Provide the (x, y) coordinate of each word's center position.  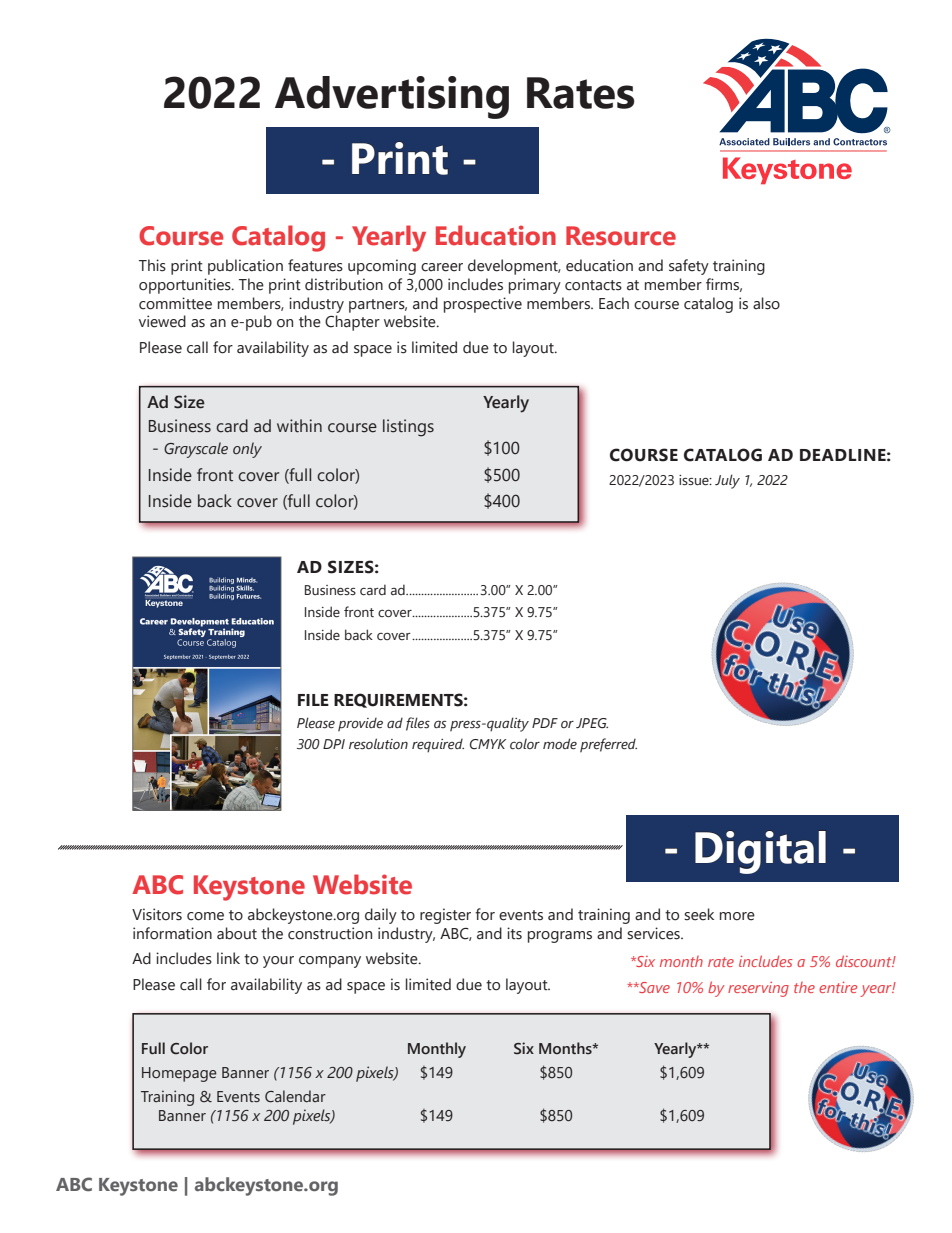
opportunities (186, 286)
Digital (760, 852)
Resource (621, 236)
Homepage (179, 1074)
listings (408, 428)
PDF (545, 723)
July (727, 481)
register (445, 916)
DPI (334, 744)
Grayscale (196, 450)
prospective (483, 305)
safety (689, 267)
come (205, 916)
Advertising (392, 97)
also (766, 303)
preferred (608, 745)
